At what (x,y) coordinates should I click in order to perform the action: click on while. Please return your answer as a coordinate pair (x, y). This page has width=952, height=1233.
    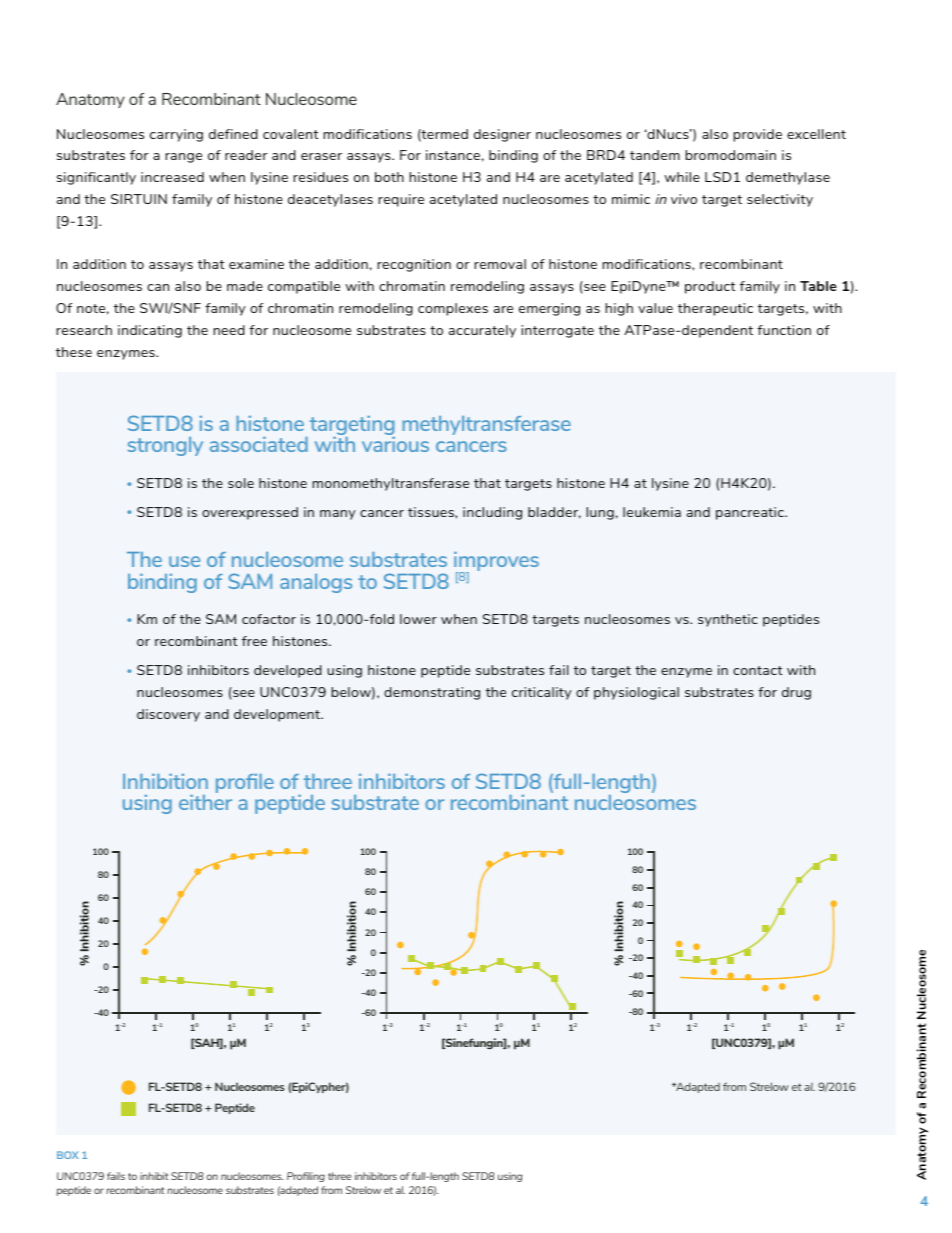
    Looking at the image, I should click on (682, 177).
